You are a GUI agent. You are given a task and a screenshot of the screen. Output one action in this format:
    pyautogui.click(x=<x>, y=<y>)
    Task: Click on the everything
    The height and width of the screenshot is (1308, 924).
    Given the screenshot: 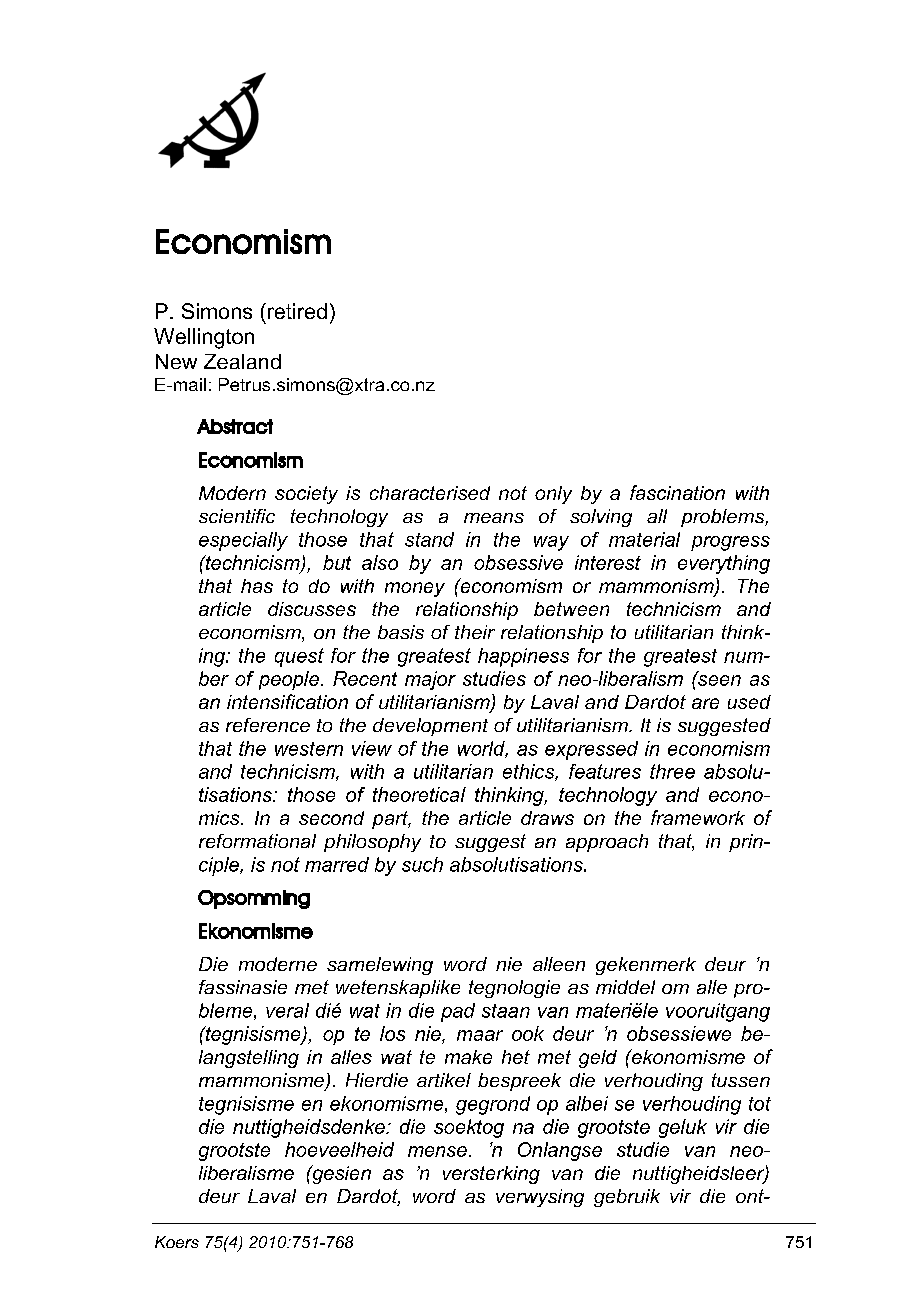 What is the action you would take?
    pyautogui.click(x=724, y=564)
